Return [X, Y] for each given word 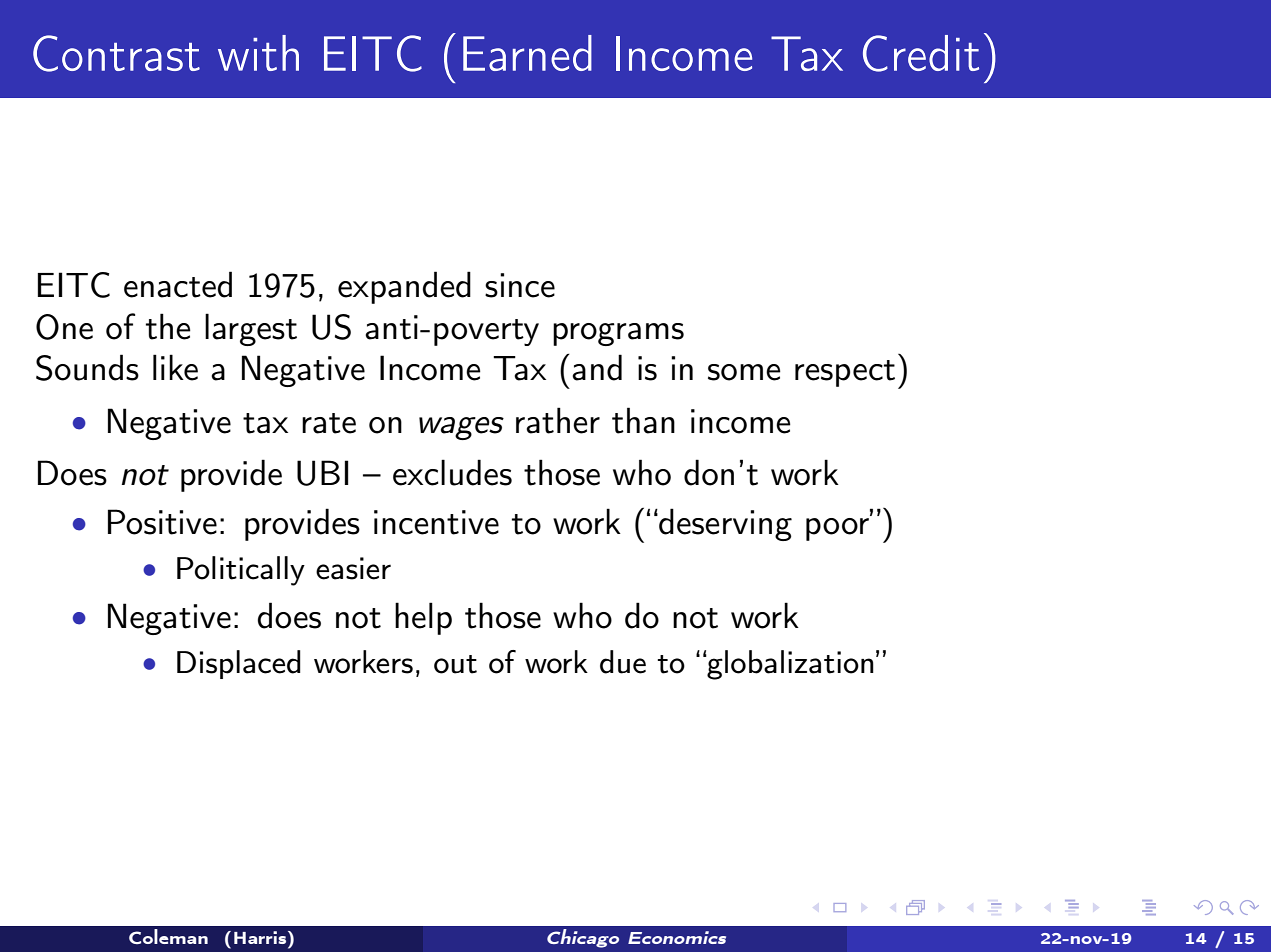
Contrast [116, 53]
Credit [921, 53]
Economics [677, 937]
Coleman [168, 936]
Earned [527, 53]
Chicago [583, 938]
